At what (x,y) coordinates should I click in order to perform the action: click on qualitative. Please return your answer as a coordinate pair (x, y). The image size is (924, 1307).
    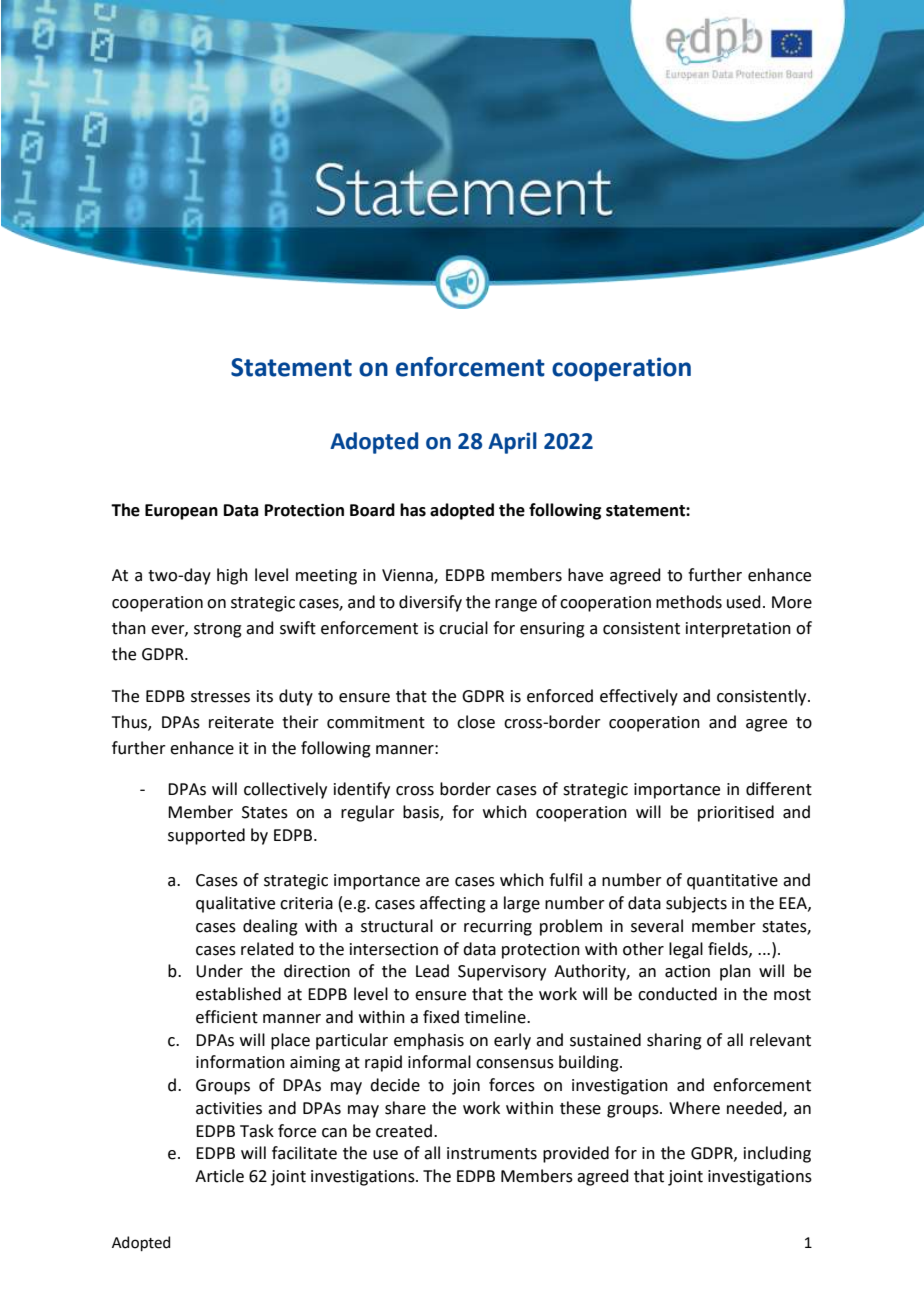
    Looking at the image, I should click on (235, 904).
